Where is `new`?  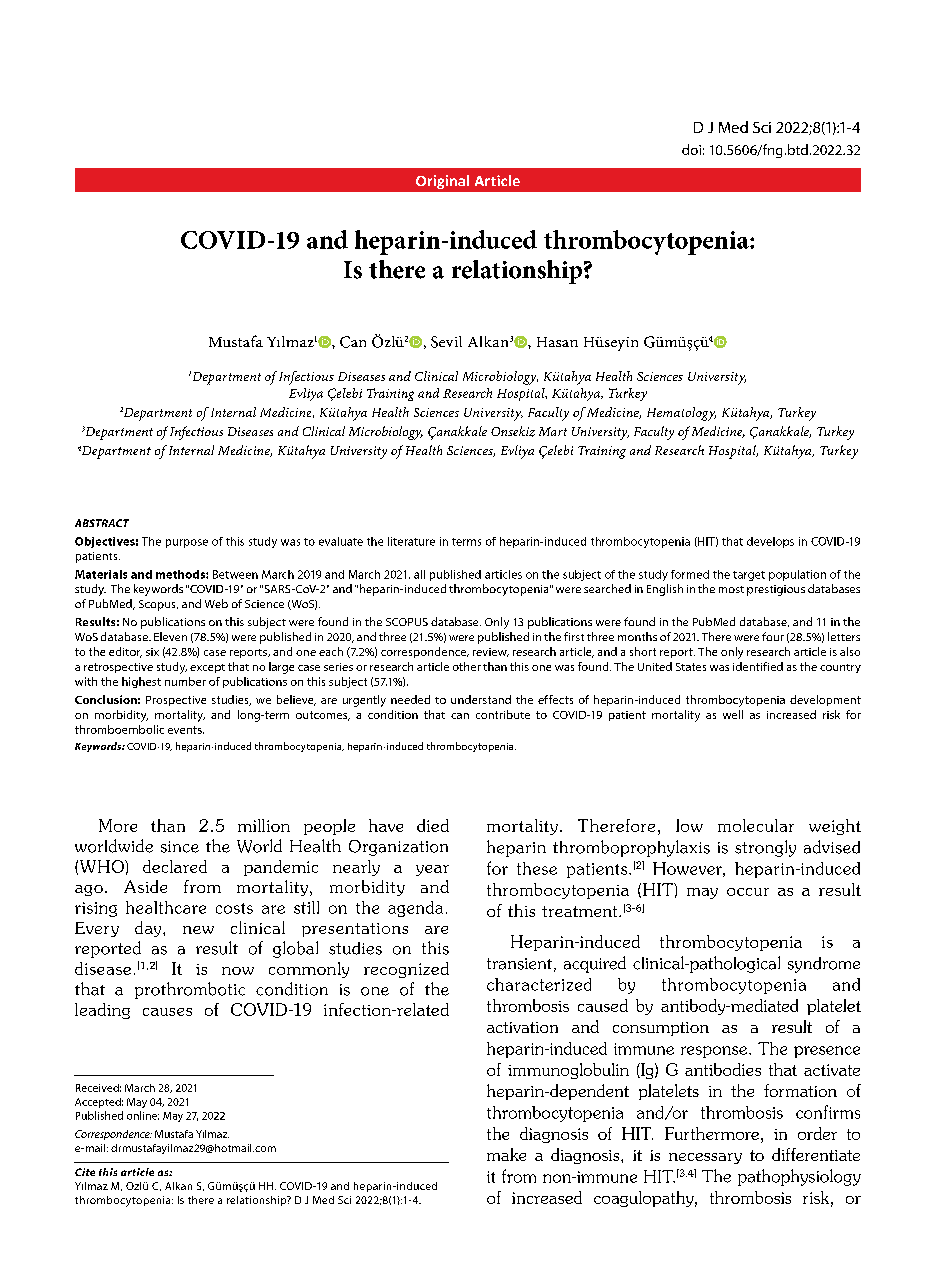
new is located at coordinates (198, 930).
